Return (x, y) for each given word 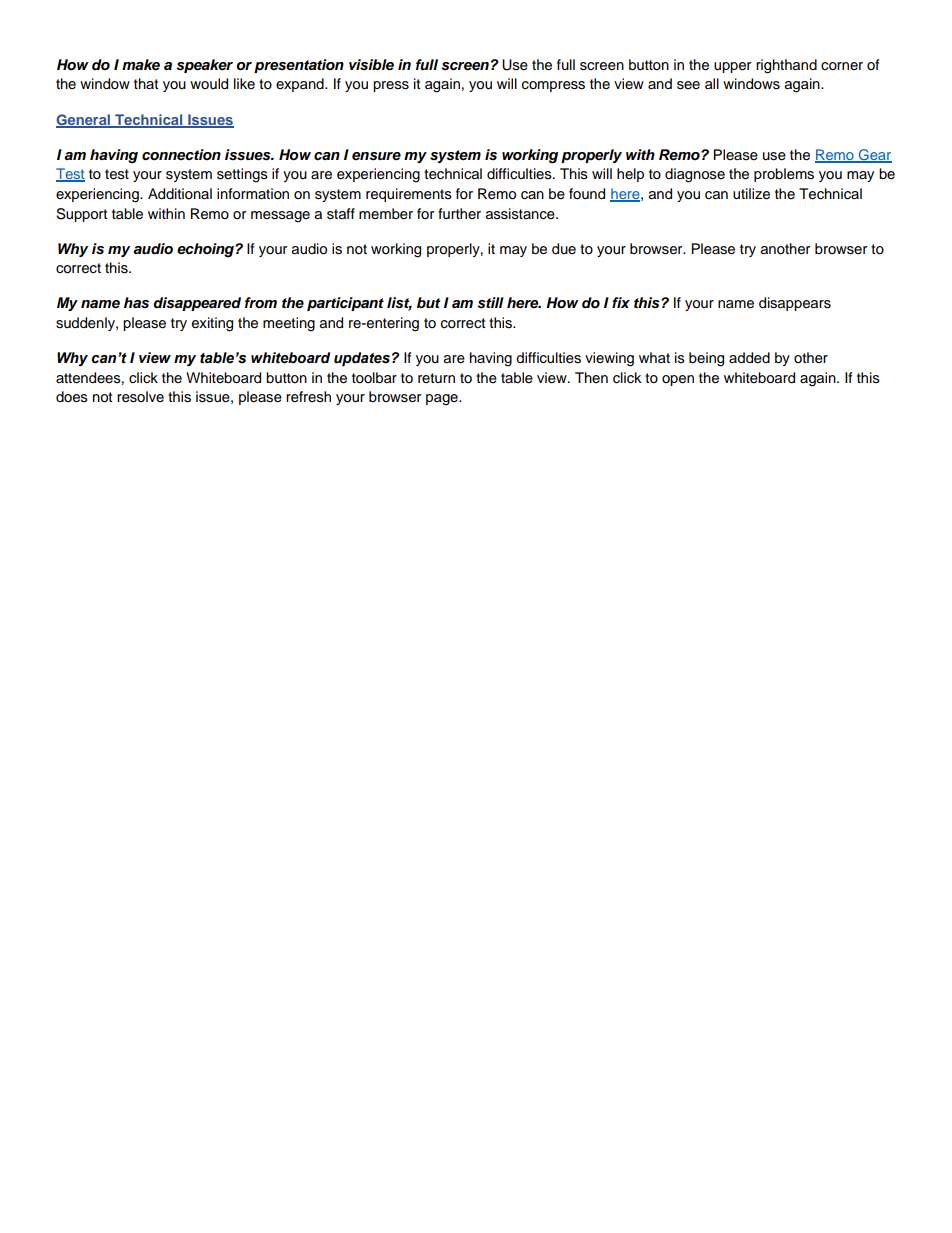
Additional (180, 194)
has (136, 302)
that (146, 83)
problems (784, 175)
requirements (409, 195)
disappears (795, 304)
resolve (140, 397)
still (490, 303)
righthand (786, 66)
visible (371, 65)
